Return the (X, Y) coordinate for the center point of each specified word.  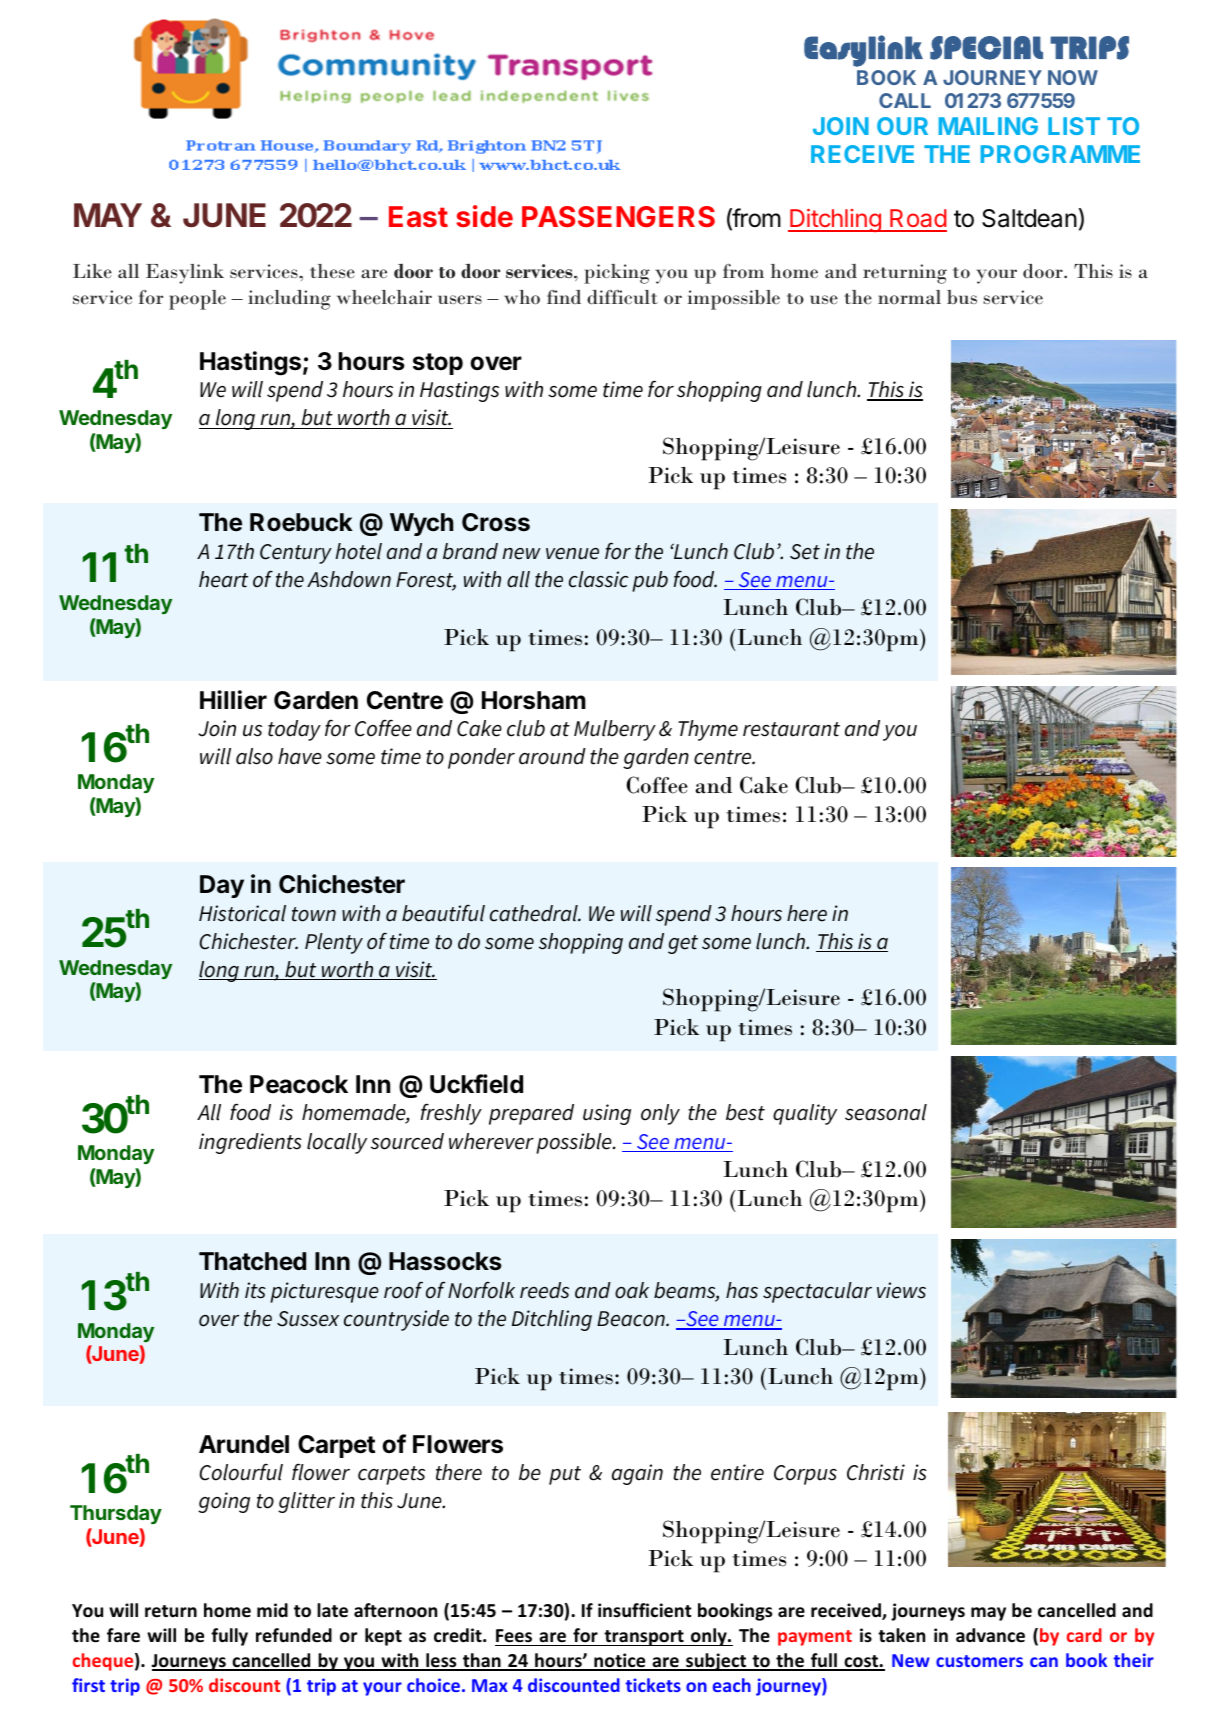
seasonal (886, 1112)
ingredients (250, 1143)
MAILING (988, 126)
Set (805, 552)
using (607, 1114)
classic (598, 579)
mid (272, 1610)
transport (644, 1638)
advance (990, 1635)
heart (223, 579)
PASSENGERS (618, 216)
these (332, 271)
